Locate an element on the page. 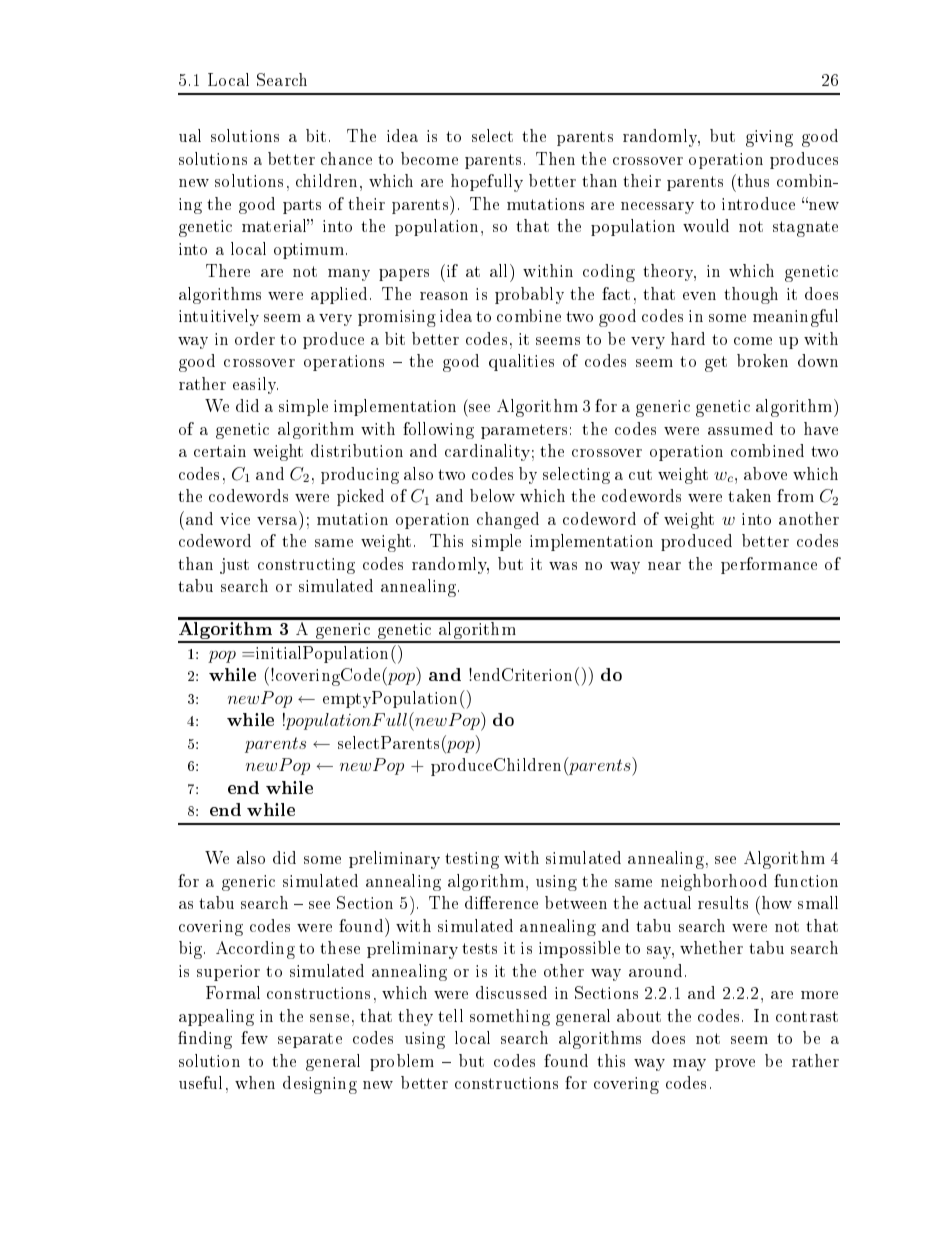 The height and width of the image is (1233, 952). neighborhood is located at coordinates (714, 882).
